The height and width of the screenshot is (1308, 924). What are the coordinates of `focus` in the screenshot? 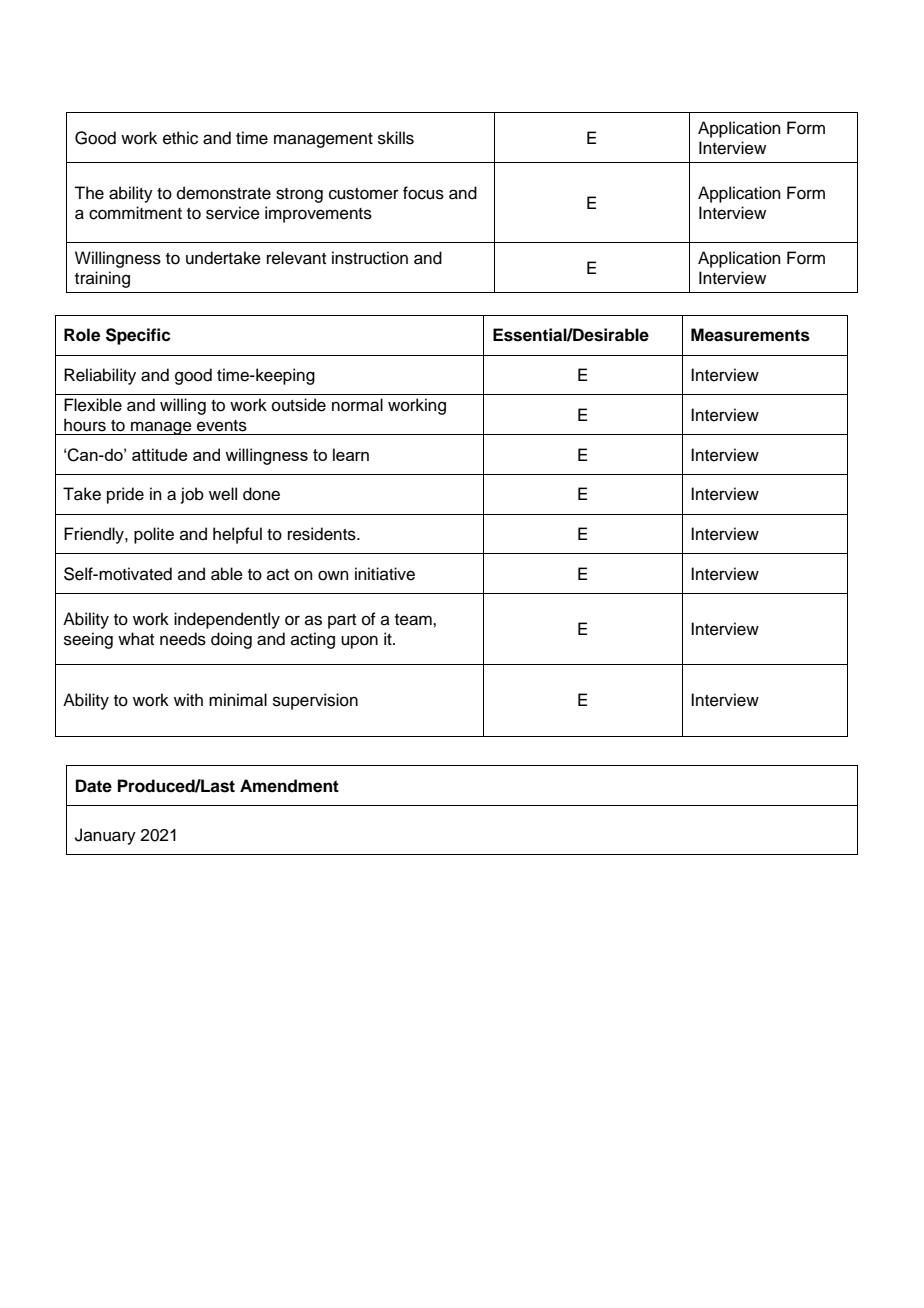 It's located at (423, 193).
